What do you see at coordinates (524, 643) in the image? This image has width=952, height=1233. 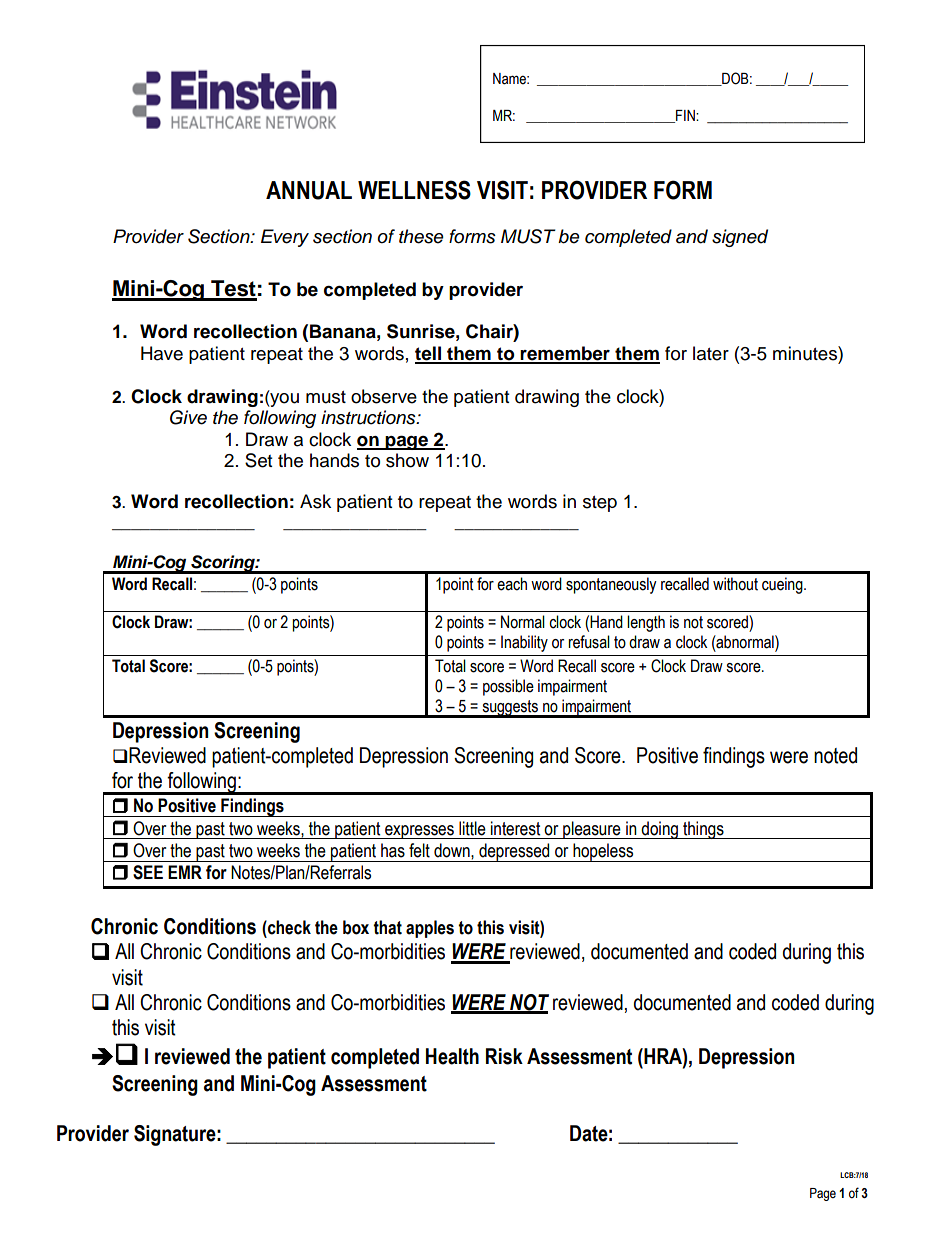 I see `Inability` at bounding box center [524, 643].
